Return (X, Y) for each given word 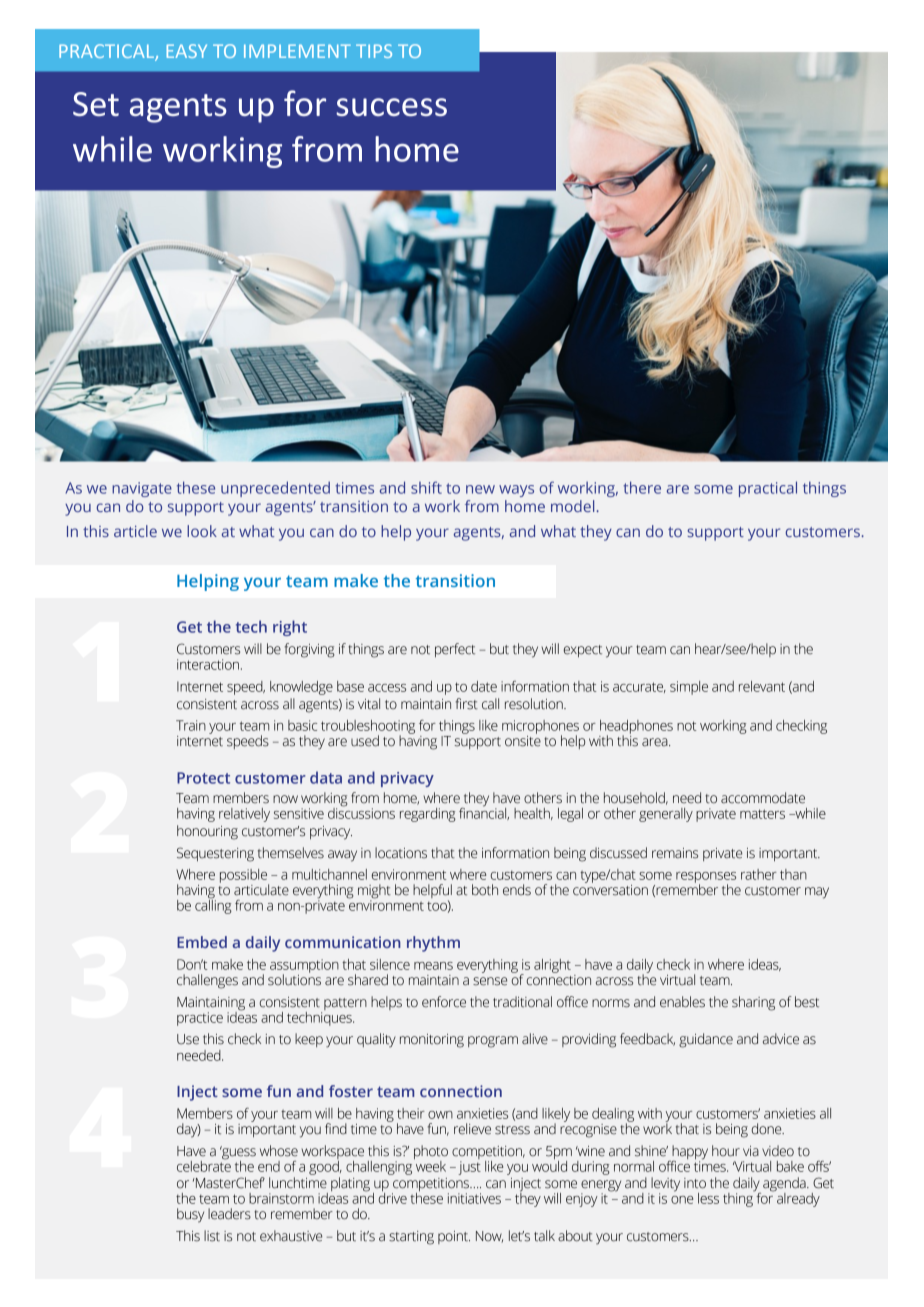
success (391, 107)
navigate (142, 489)
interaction (208, 664)
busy (190, 1215)
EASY (187, 51)
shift (426, 487)
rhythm (433, 944)
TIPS (374, 51)
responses (706, 878)
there (642, 487)
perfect (455, 650)
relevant (762, 686)
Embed (202, 942)
